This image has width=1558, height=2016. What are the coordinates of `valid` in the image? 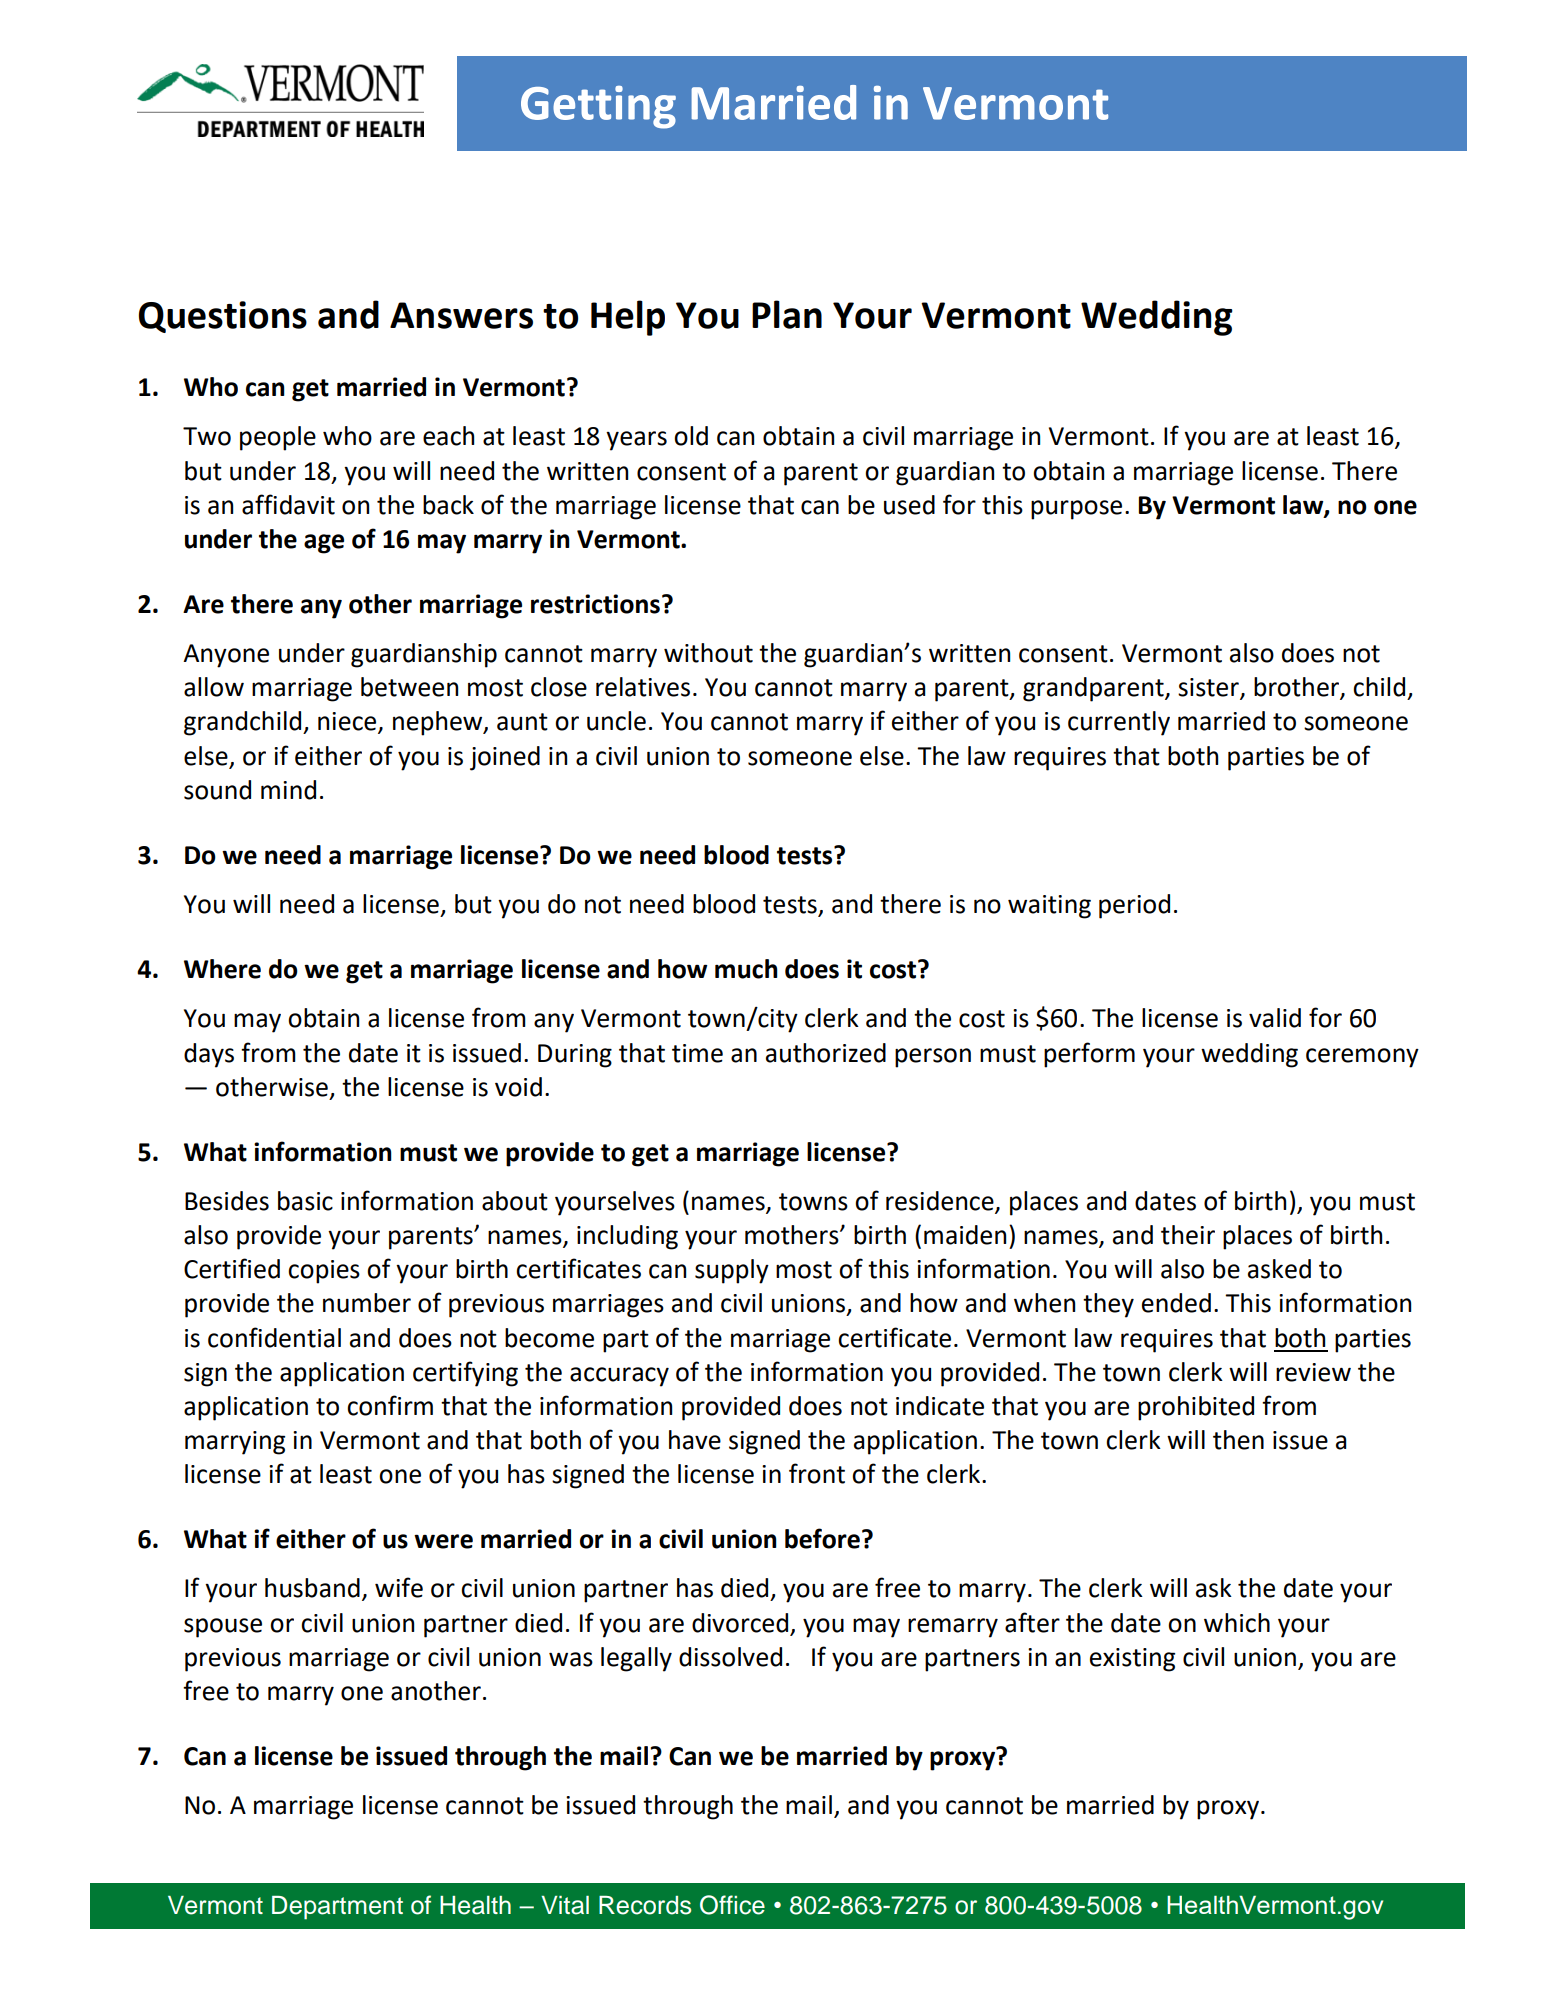 It's located at (1275, 1018).
